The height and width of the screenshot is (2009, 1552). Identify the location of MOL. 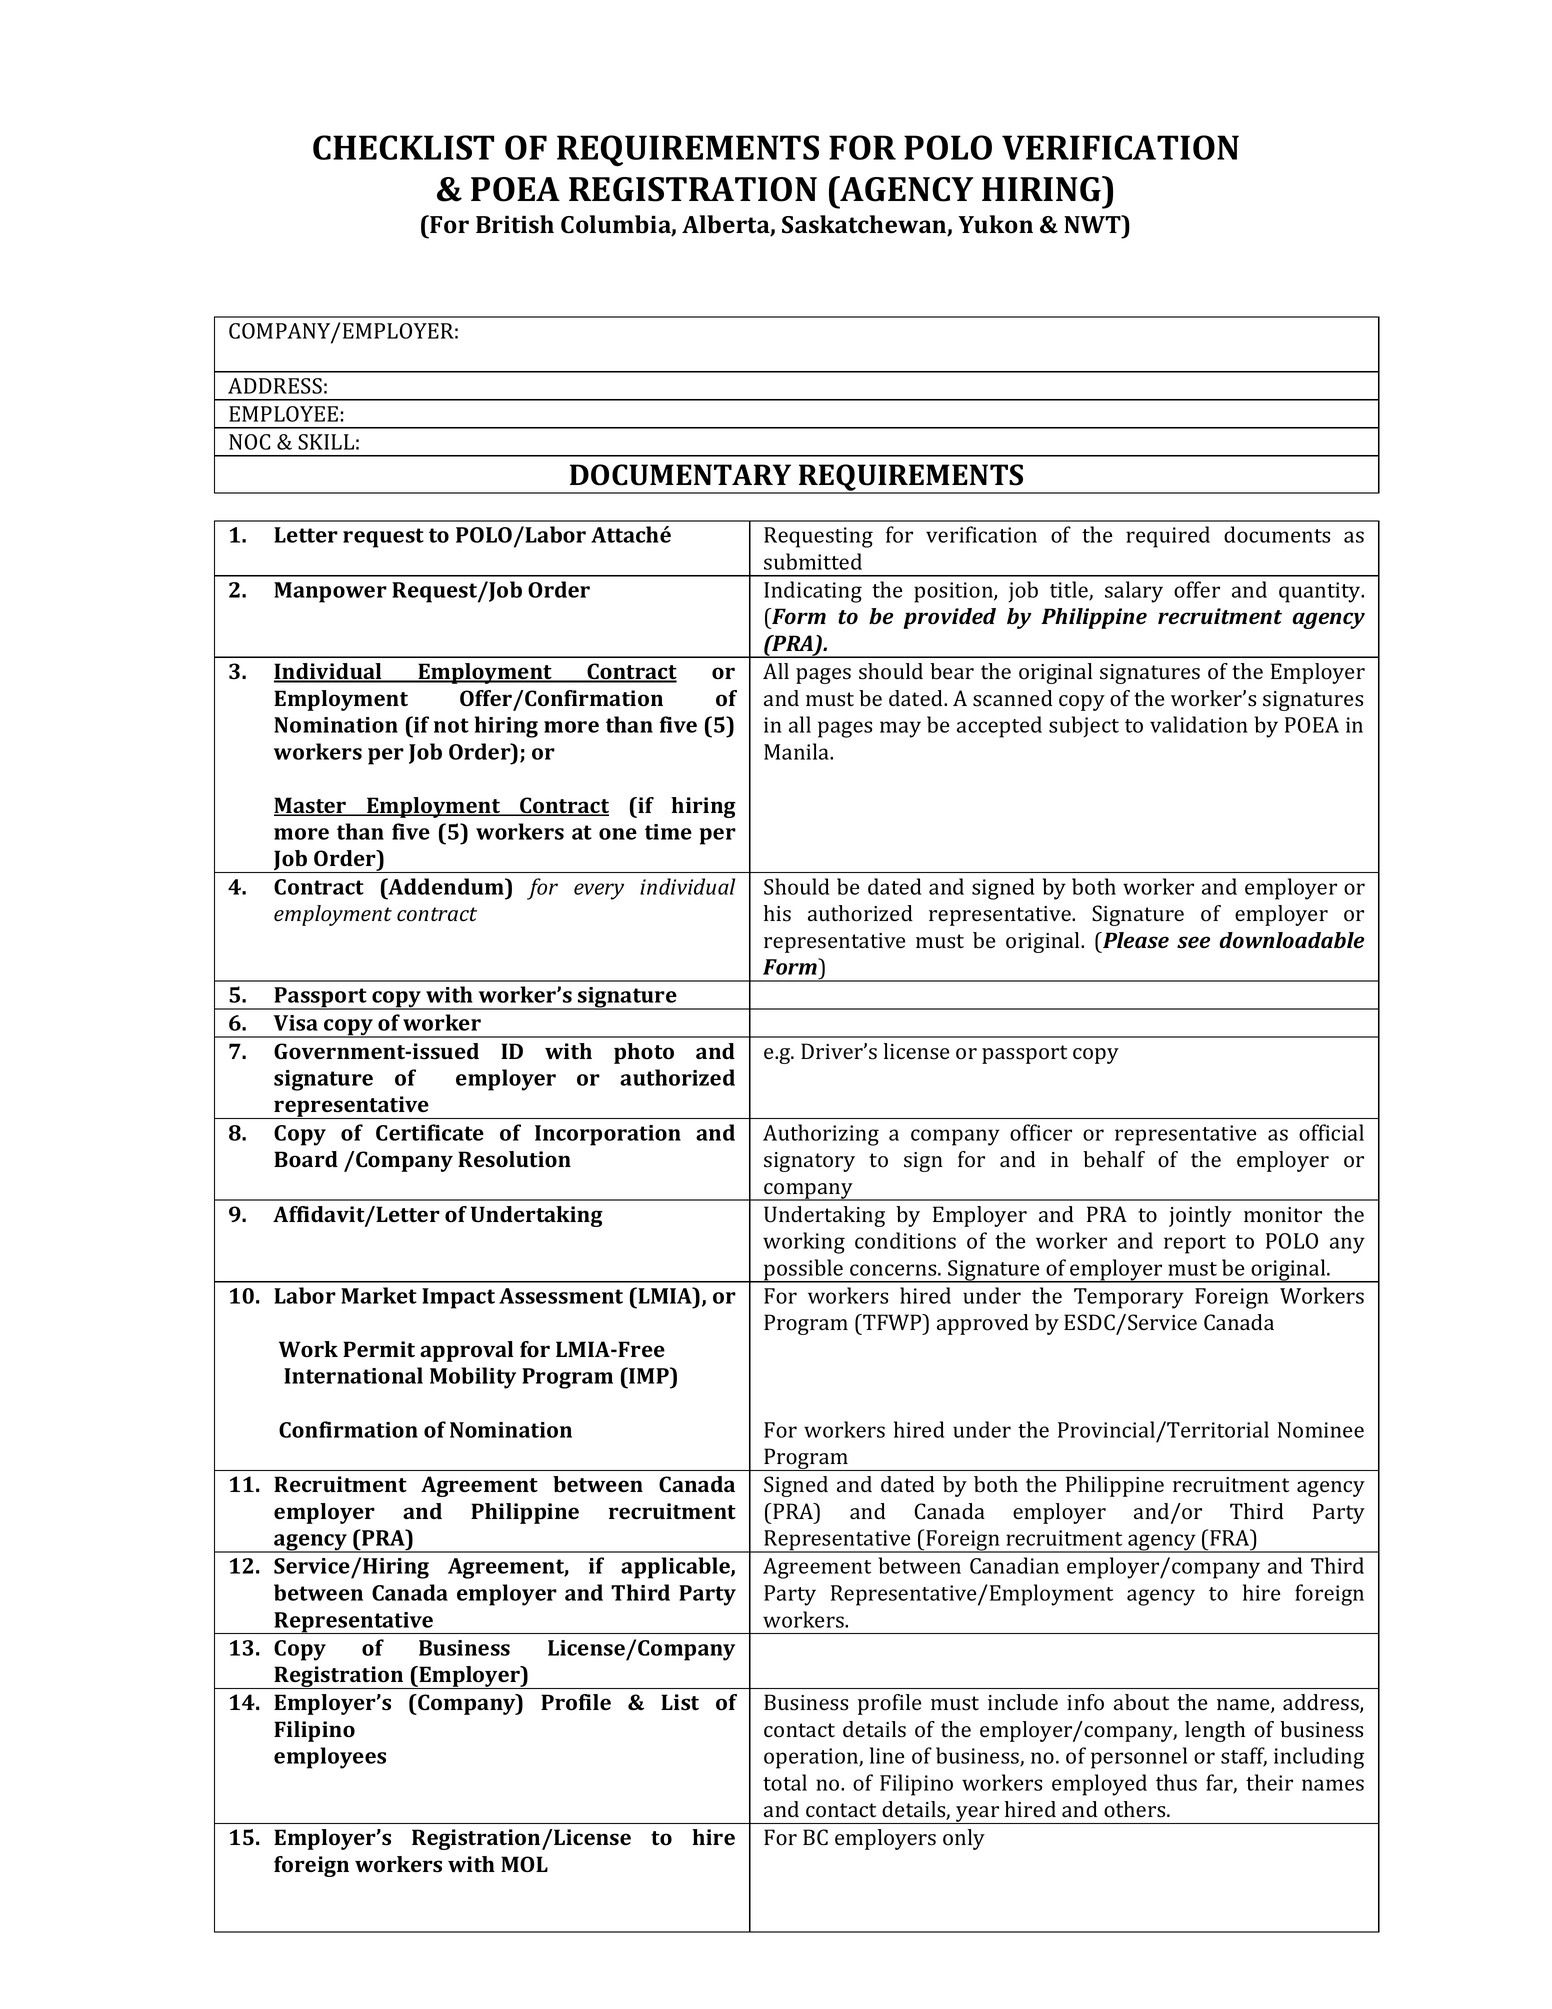
(524, 1864).
